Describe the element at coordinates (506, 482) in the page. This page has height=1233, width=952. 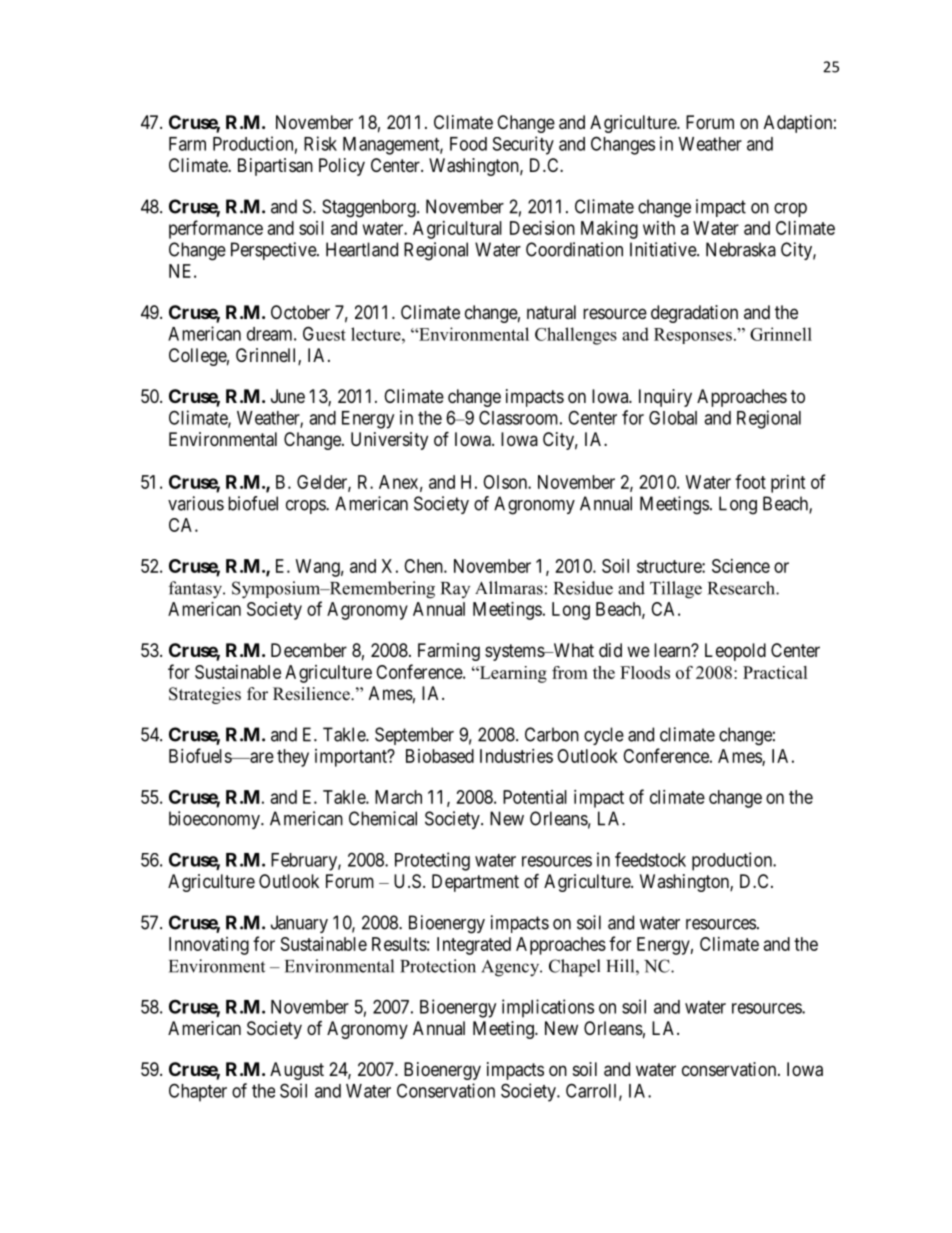
I see `Olson` at that location.
